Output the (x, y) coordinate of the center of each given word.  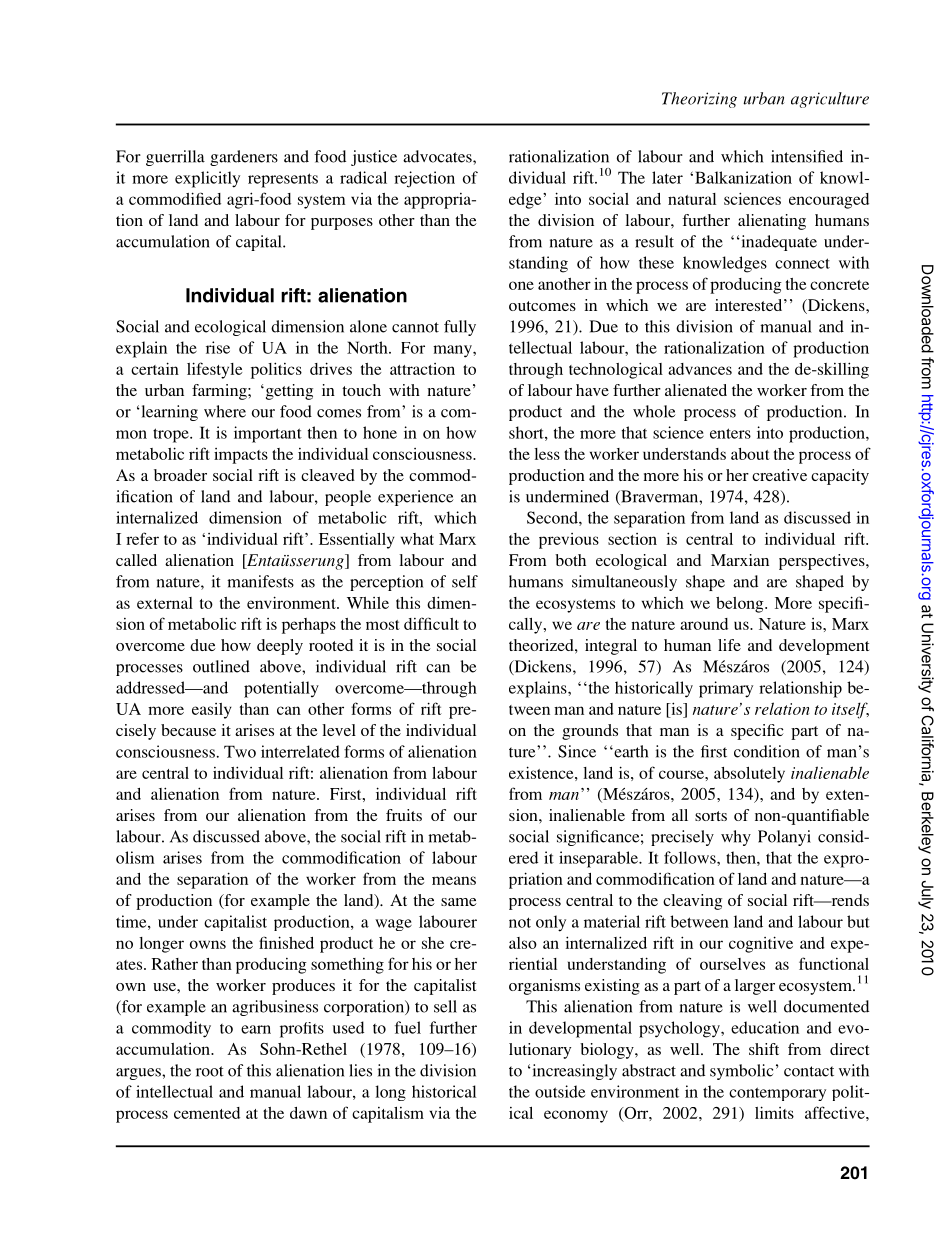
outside (560, 1091)
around (704, 624)
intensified (807, 156)
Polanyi (784, 838)
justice (374, 158)
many (453, 351)
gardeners (244, 158)
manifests (260, 581)
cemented (207, 1113)
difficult (431, 623)
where (225, 411)
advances (700, 369)
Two (240, 751)
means (454, 880)
